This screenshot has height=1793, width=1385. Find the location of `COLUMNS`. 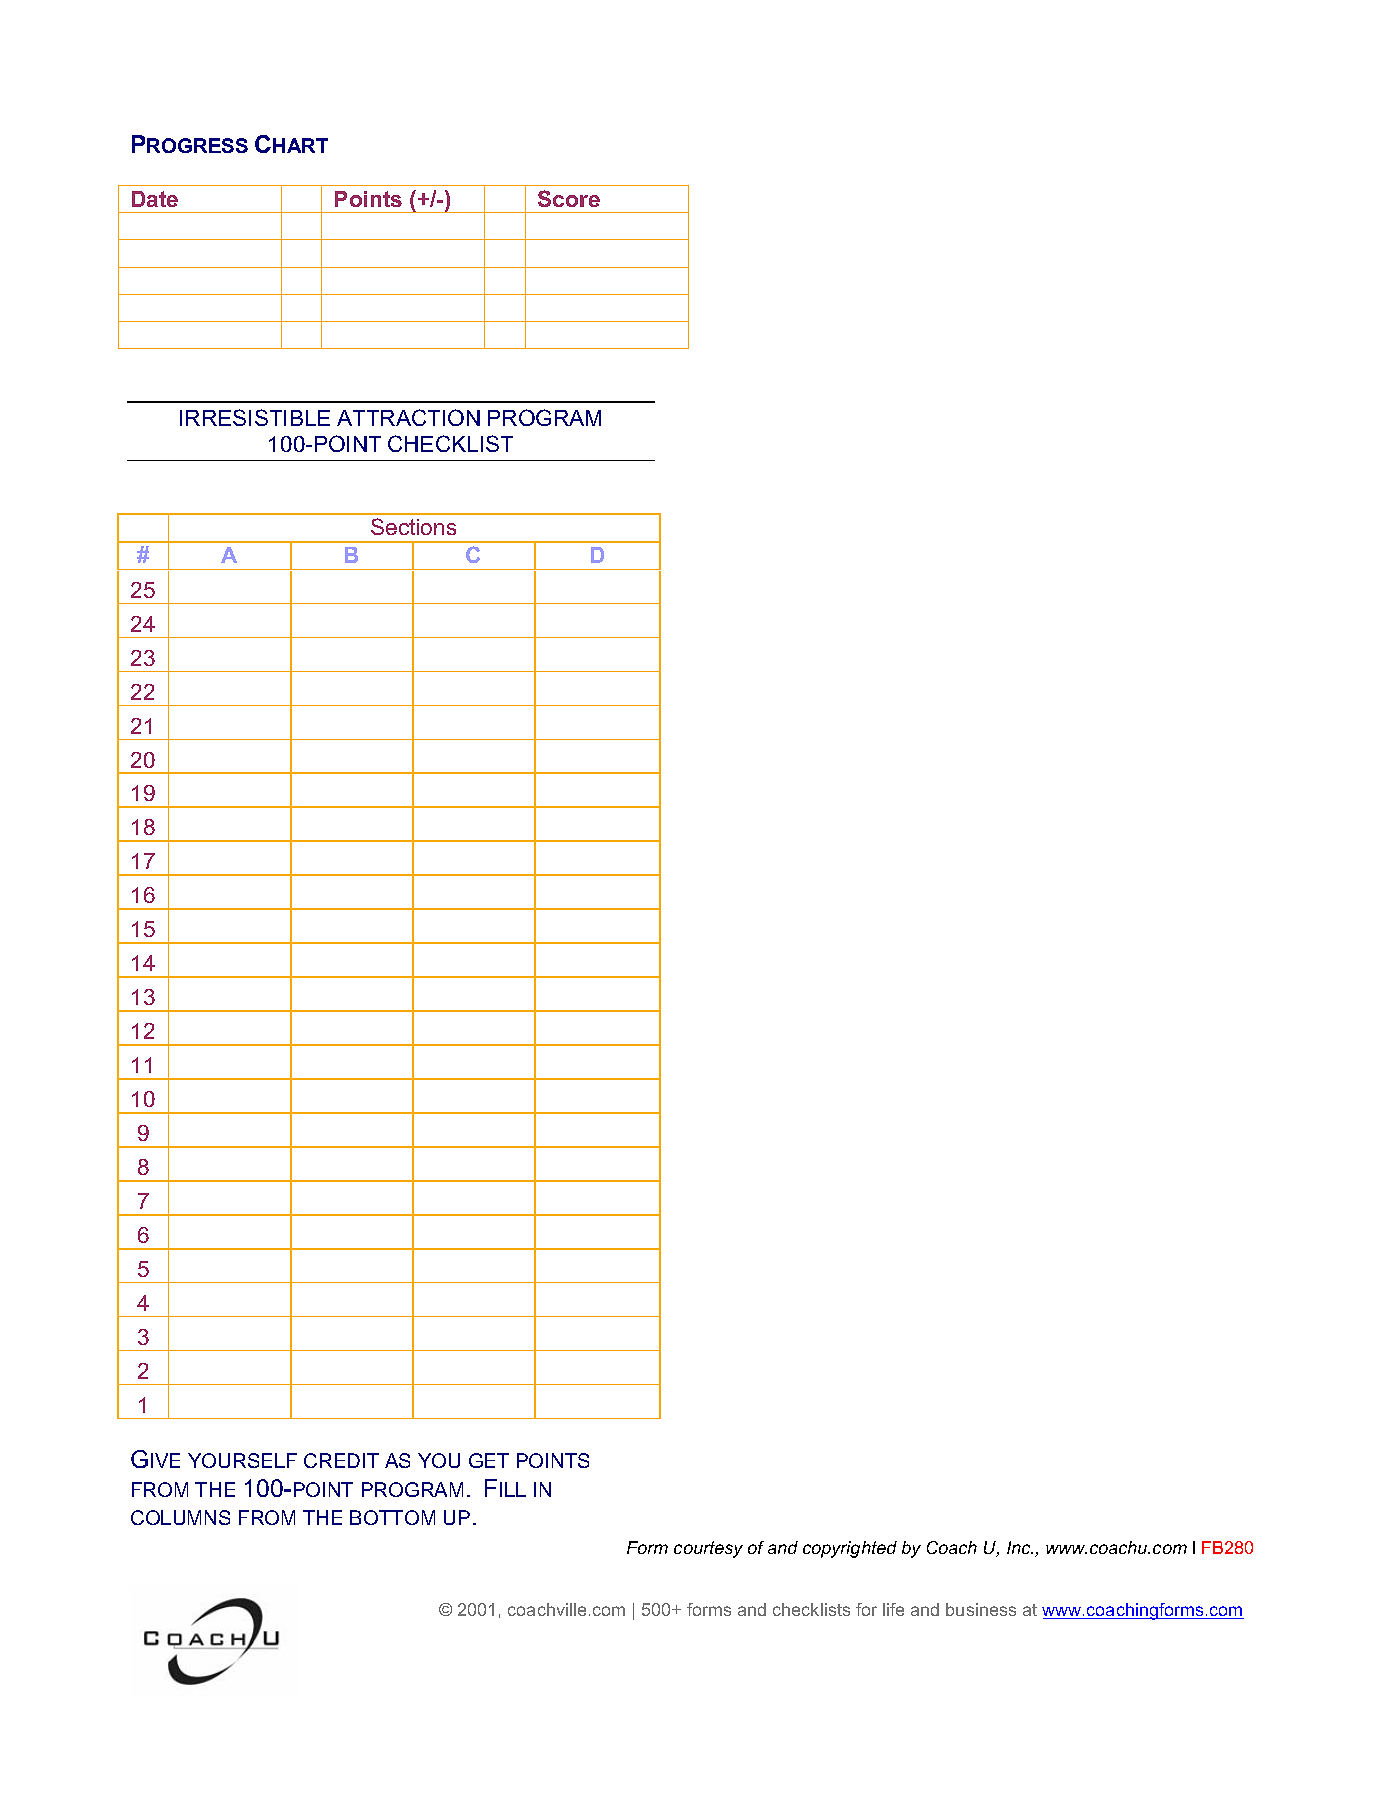

COLUMNS is located at coordinates (180, 1517).
